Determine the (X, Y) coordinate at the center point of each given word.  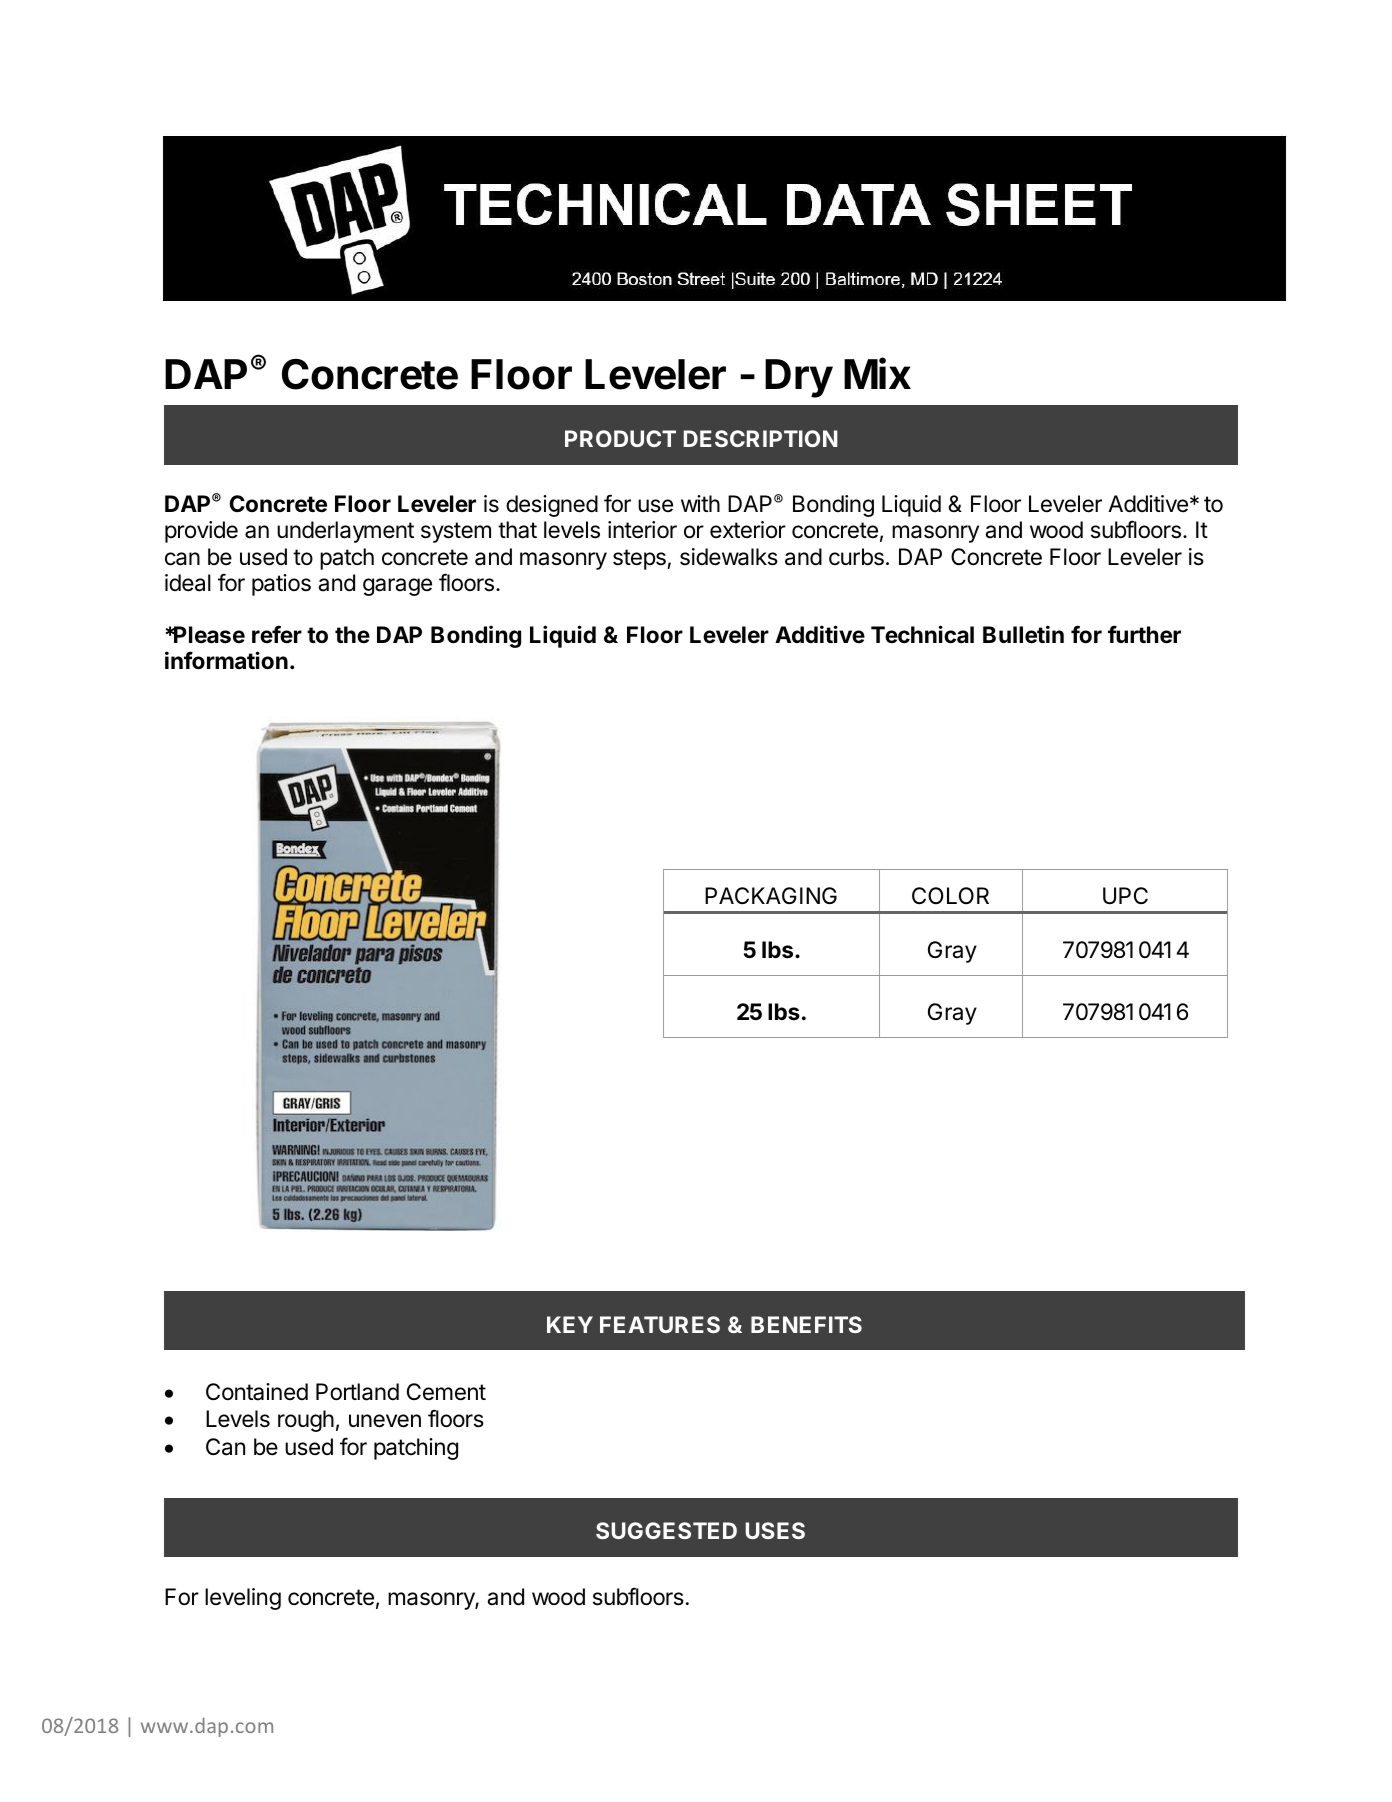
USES (775, 1530)
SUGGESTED (666, 1530)
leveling (243, 1599)
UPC (1125, 896)
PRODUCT (620, 438)
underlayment (345, 532)
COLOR (950, 895)
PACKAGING (771, 895)
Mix (877, 373)
